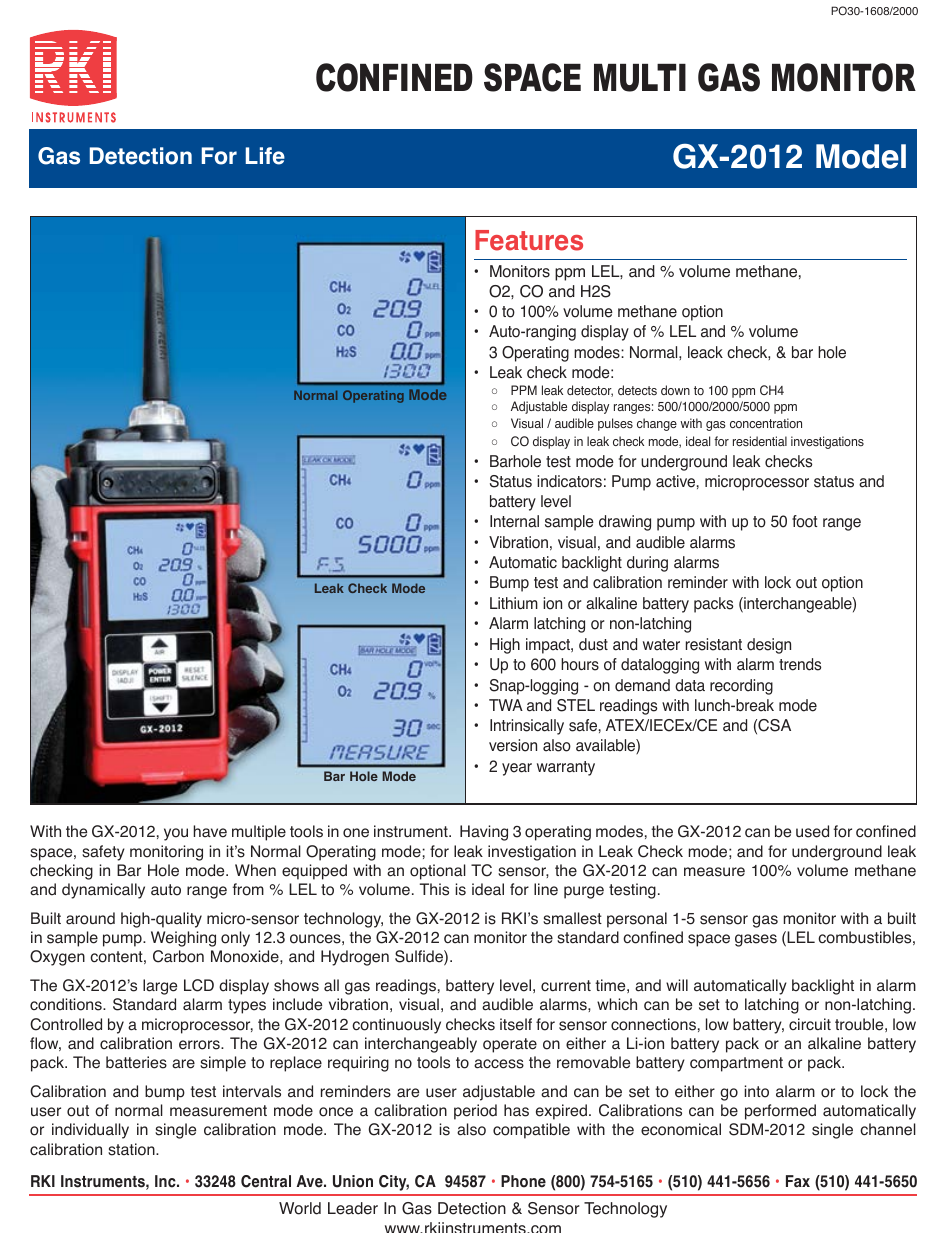 This document has height=1233, width=952. What do you see at coordinates (132, 1149) in the document?
I see `station` at bounding box center [132, 1149].
